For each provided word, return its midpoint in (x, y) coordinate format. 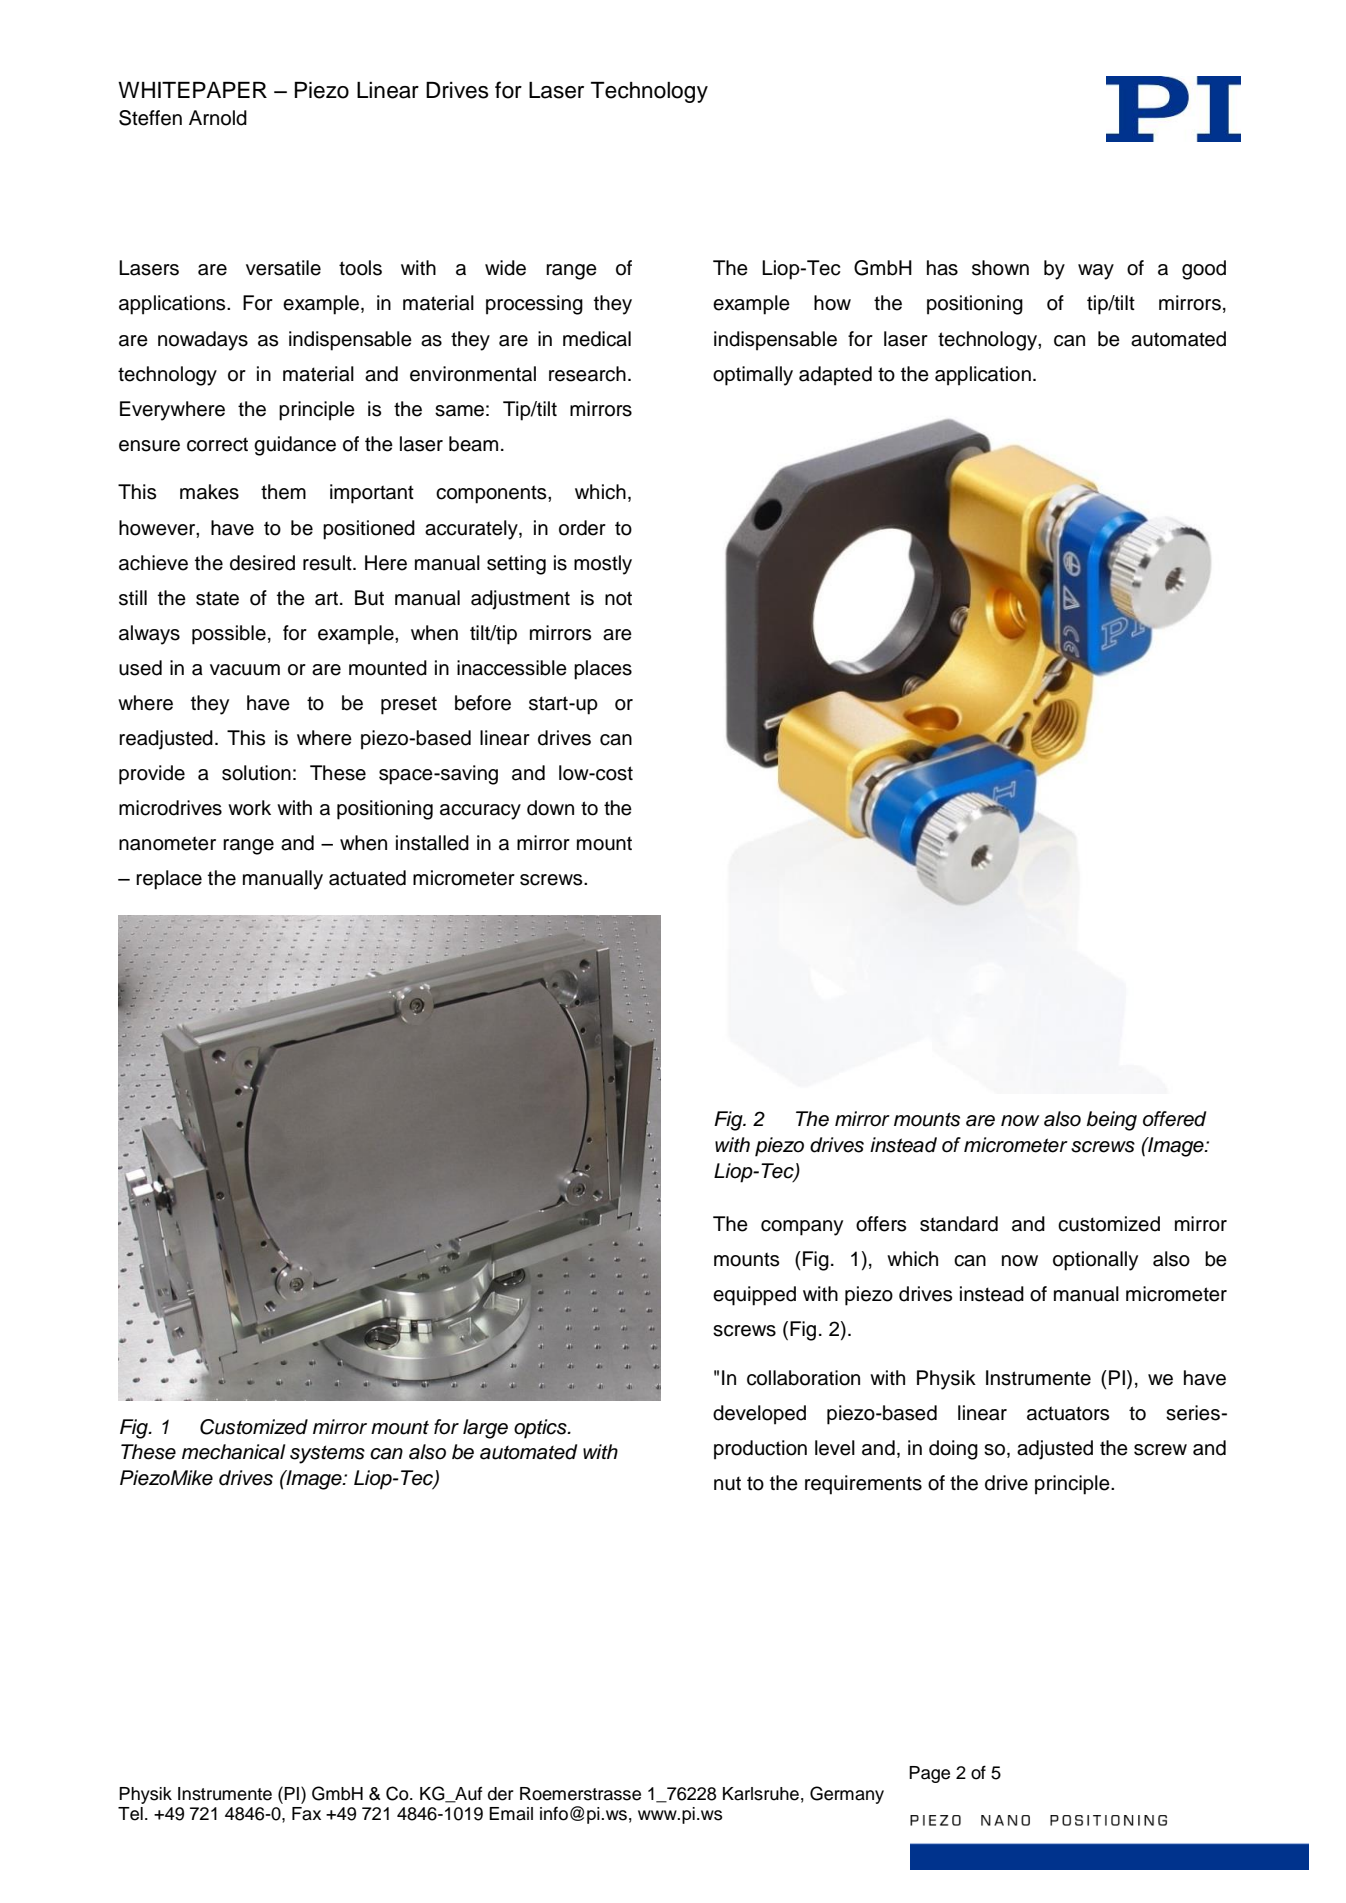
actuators (1068, 1413)
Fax (306, 1814)
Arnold (218, 118)
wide (505, 268)
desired (262, 563)
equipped (754, 1296)
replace (169, 880)
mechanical (233, 1452)
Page (929, 1774)
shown (1000, 268)
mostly (603, 565)
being (1112, 1121)
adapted (835, 376)
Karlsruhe (761, 1794)
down (550, 808)
